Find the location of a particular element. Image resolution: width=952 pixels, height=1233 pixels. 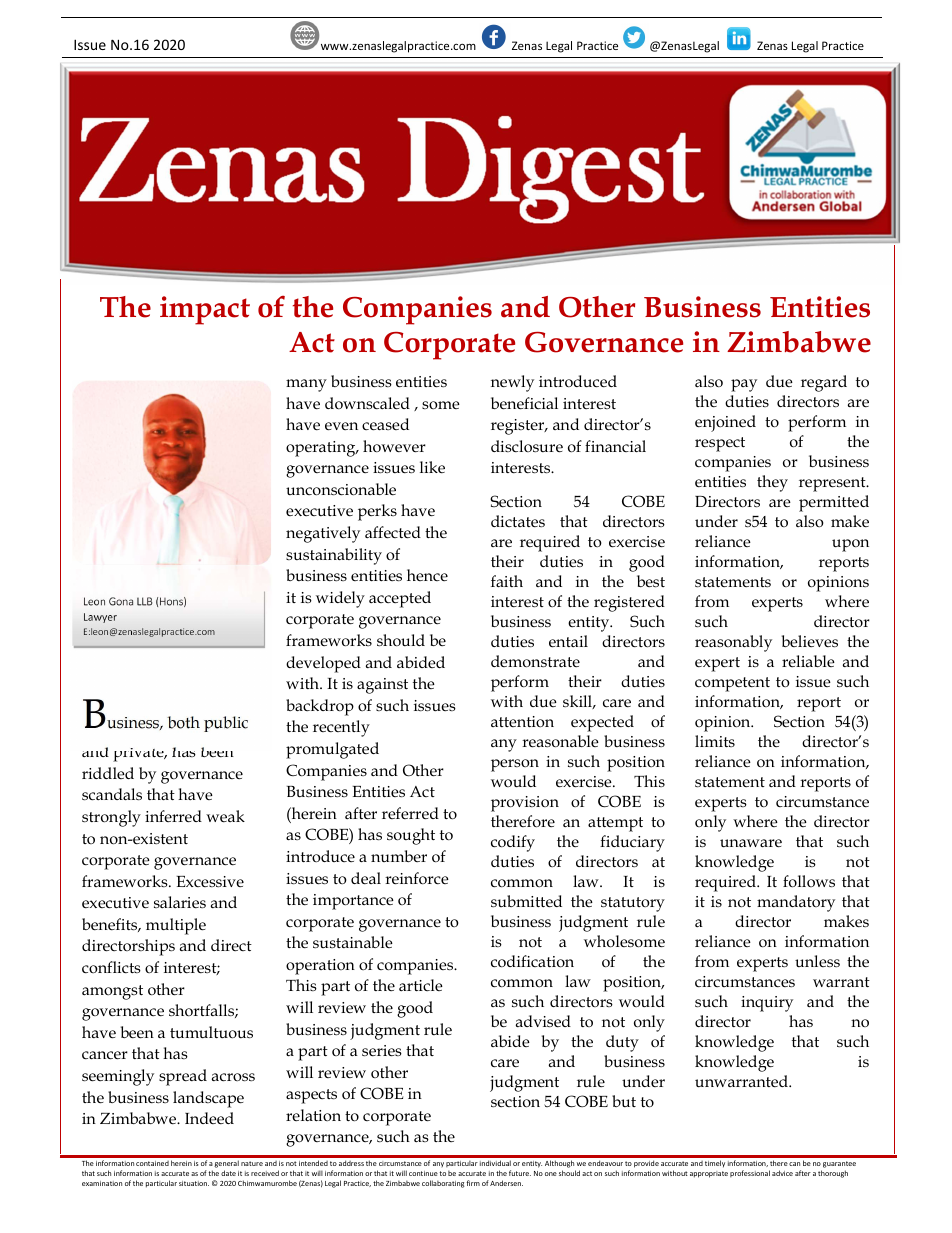

contained is located at coordinates (152, 1163).
